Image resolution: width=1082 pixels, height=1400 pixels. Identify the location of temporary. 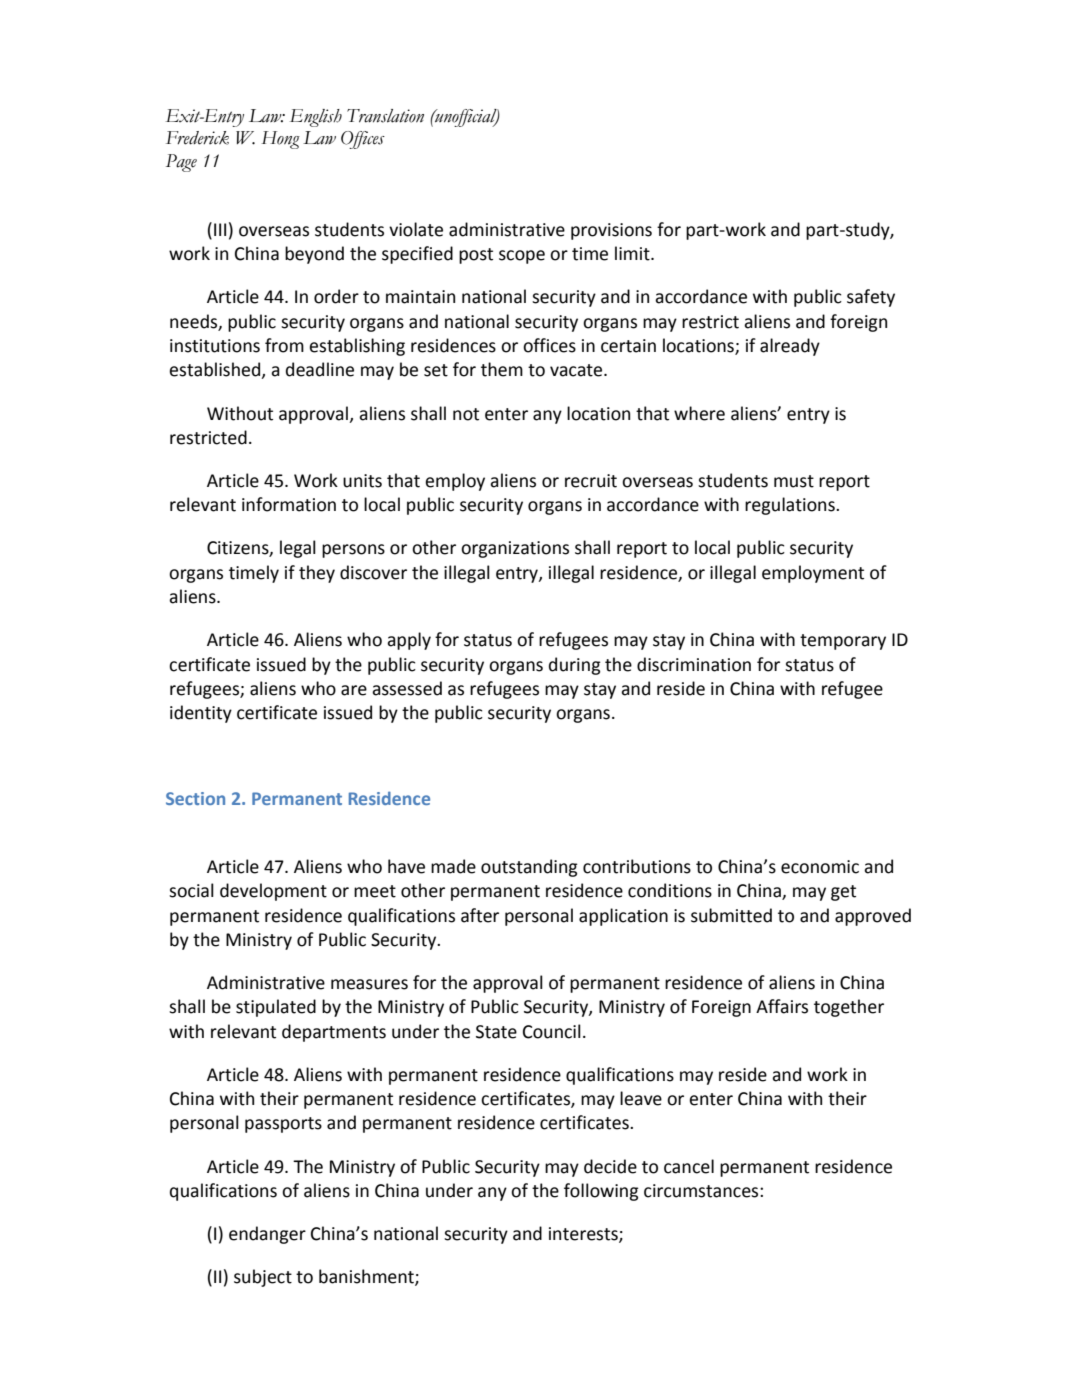
(843, 642).
